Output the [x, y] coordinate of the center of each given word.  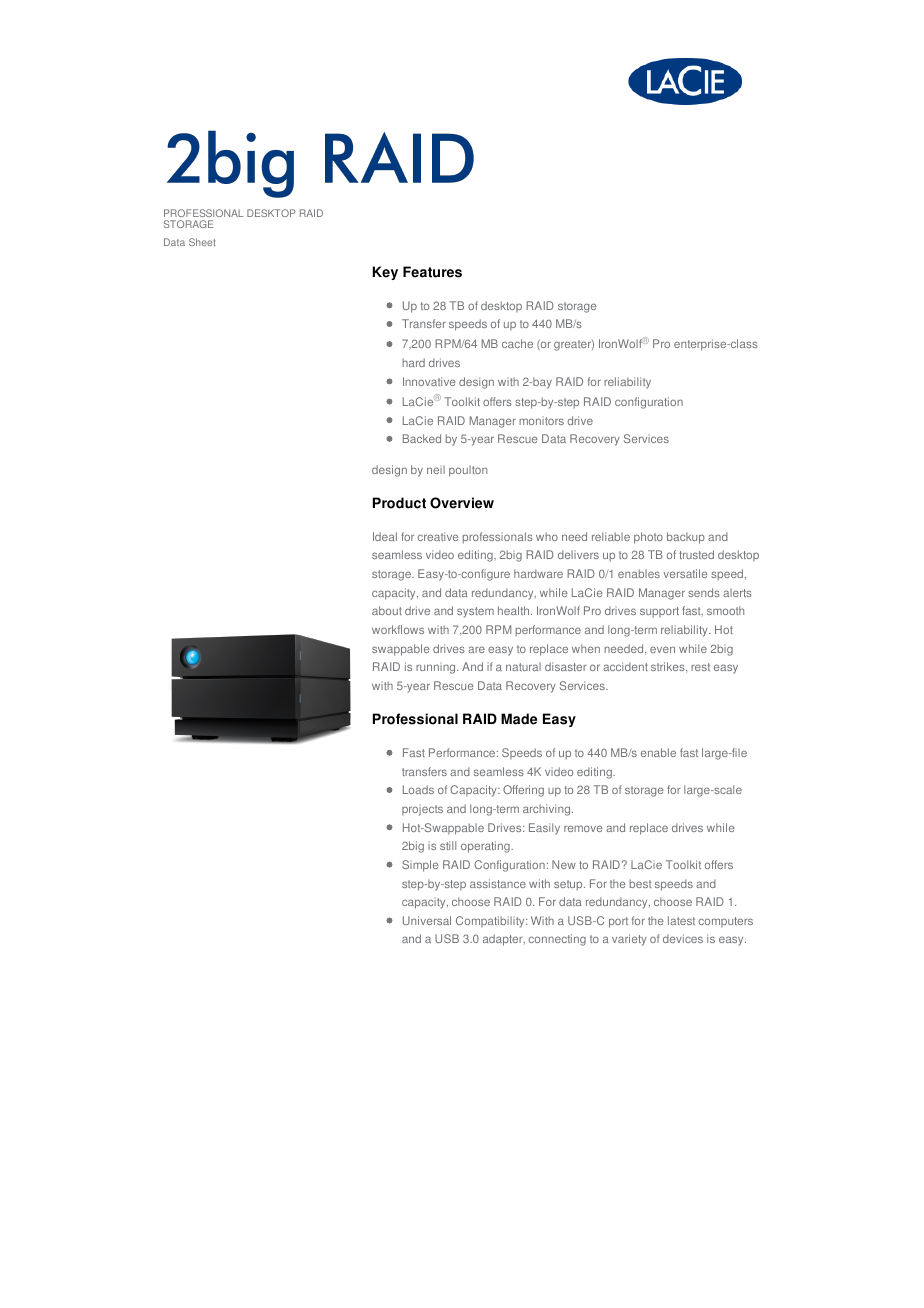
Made [519, 719]
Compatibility [491, 922]
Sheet [202, 242]
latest [681, 920]
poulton [468, 471]
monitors [541, 420]
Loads [418, 789]
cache [517, 343]
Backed [422, 438]
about [387, 610]
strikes [669, 667]
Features [432, 272]
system [475, 612]
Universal [427, 920]
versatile [685, 573]
